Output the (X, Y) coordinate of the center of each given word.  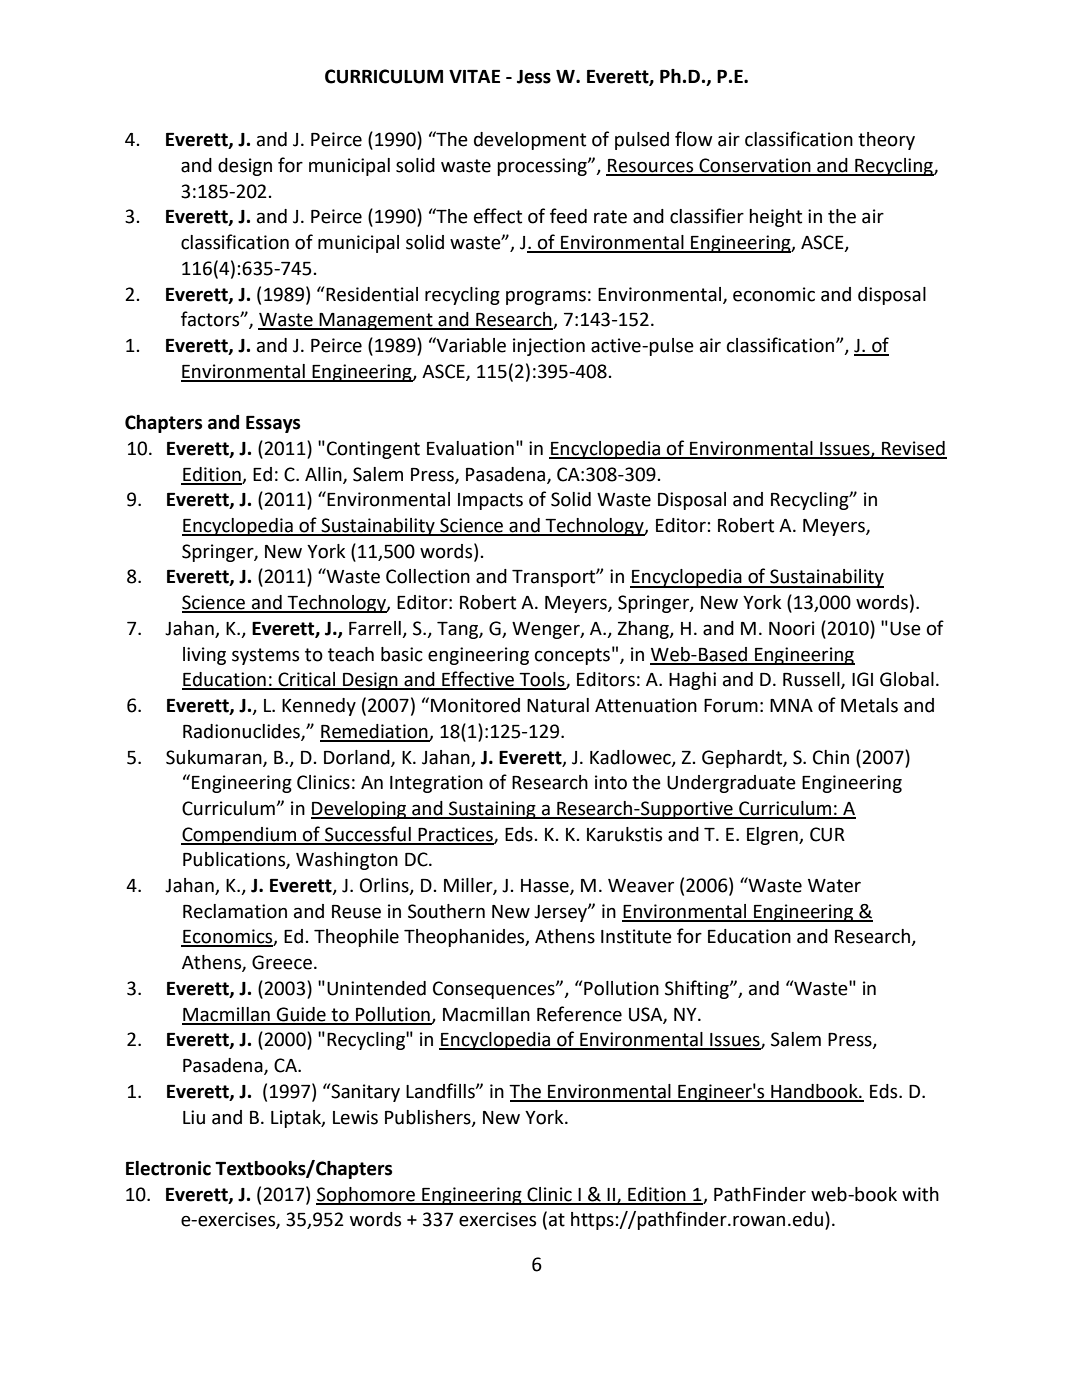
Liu (194, 1117)
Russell (812, 680)
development (530, 141)
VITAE (474, 76)
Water (834, 886)
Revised (913, 449)
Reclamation (235, 911)
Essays (273, 424)
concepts (572, 656)
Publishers (429, 1118)
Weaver (641, 886)
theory (886, 141)
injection (549, 347)
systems (265, 656)
